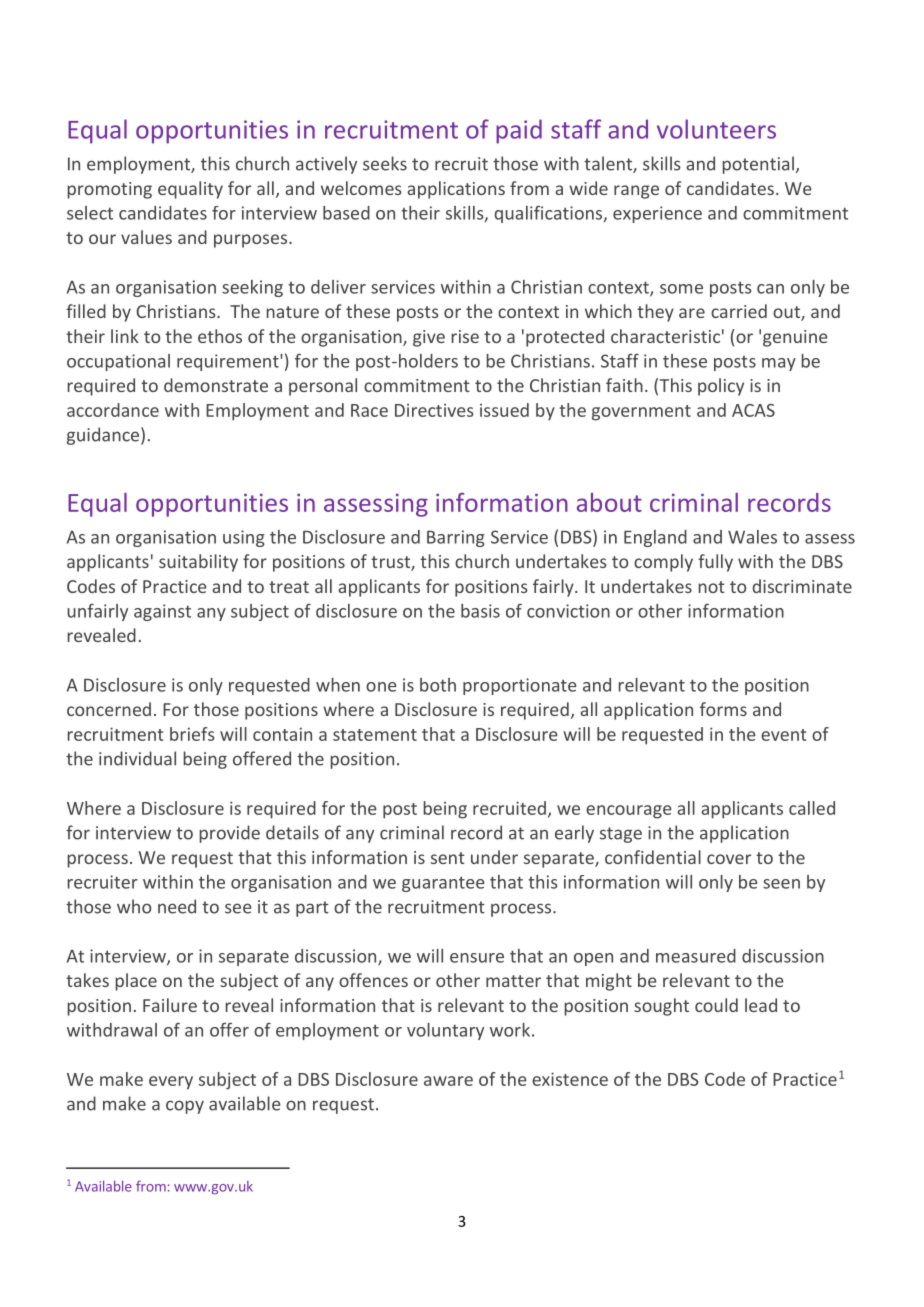 The width and height of the document is (924, 1307). I want to click on promoting, so click(110, 190).
